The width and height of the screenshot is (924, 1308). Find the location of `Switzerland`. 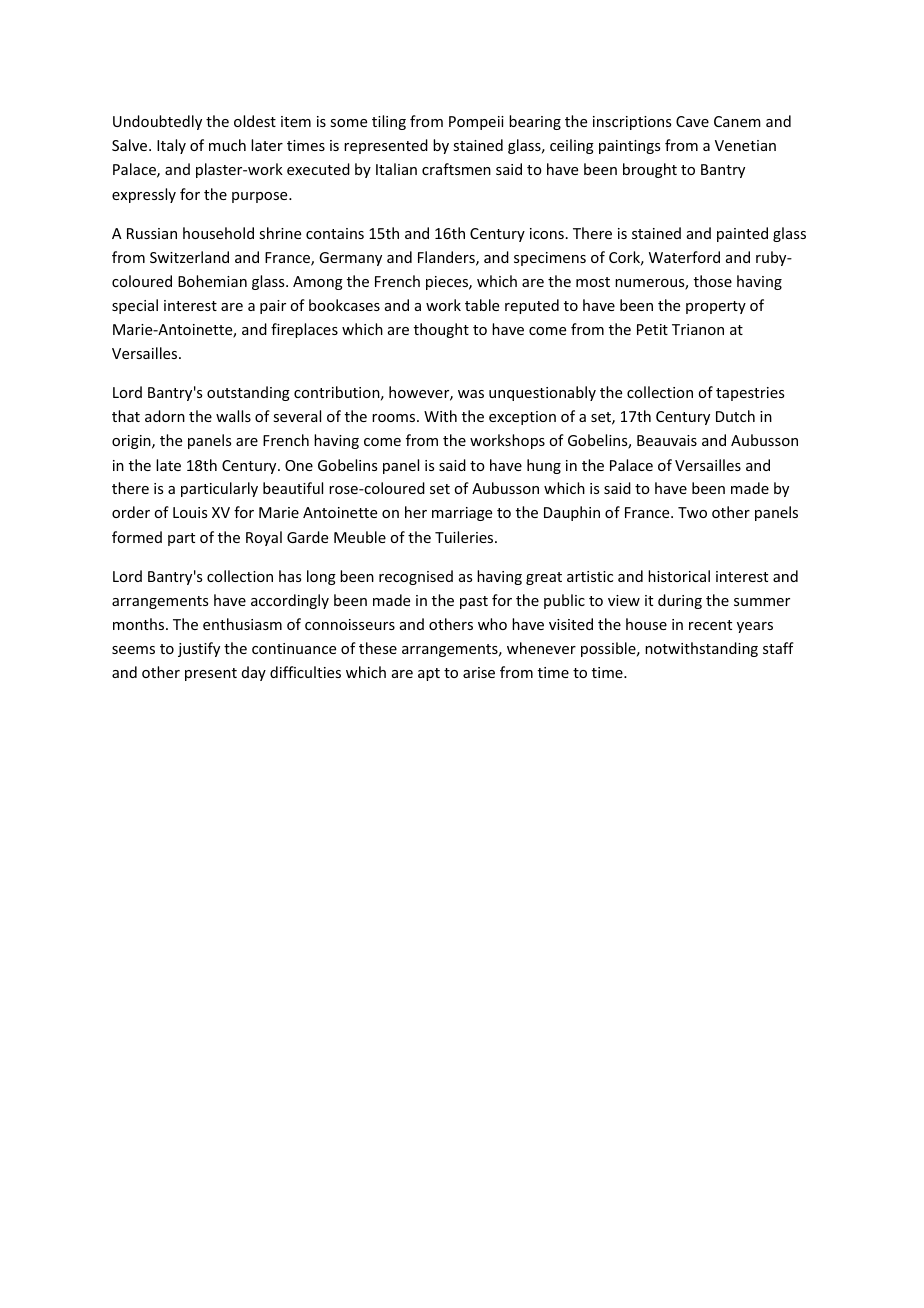

Switzerland is located at coordinates (189, 257).
